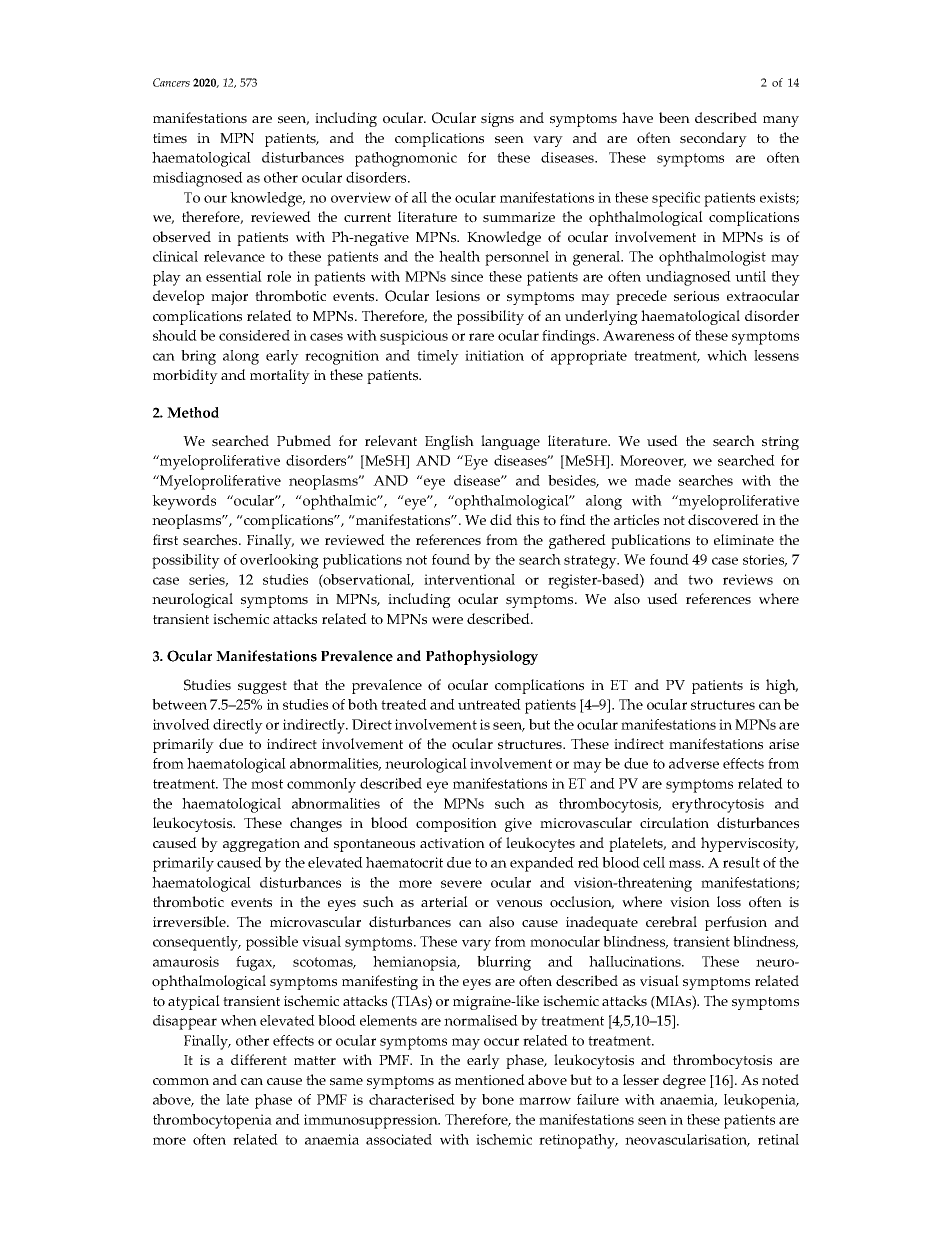  I want to click on bone, so click(498, 1099).
